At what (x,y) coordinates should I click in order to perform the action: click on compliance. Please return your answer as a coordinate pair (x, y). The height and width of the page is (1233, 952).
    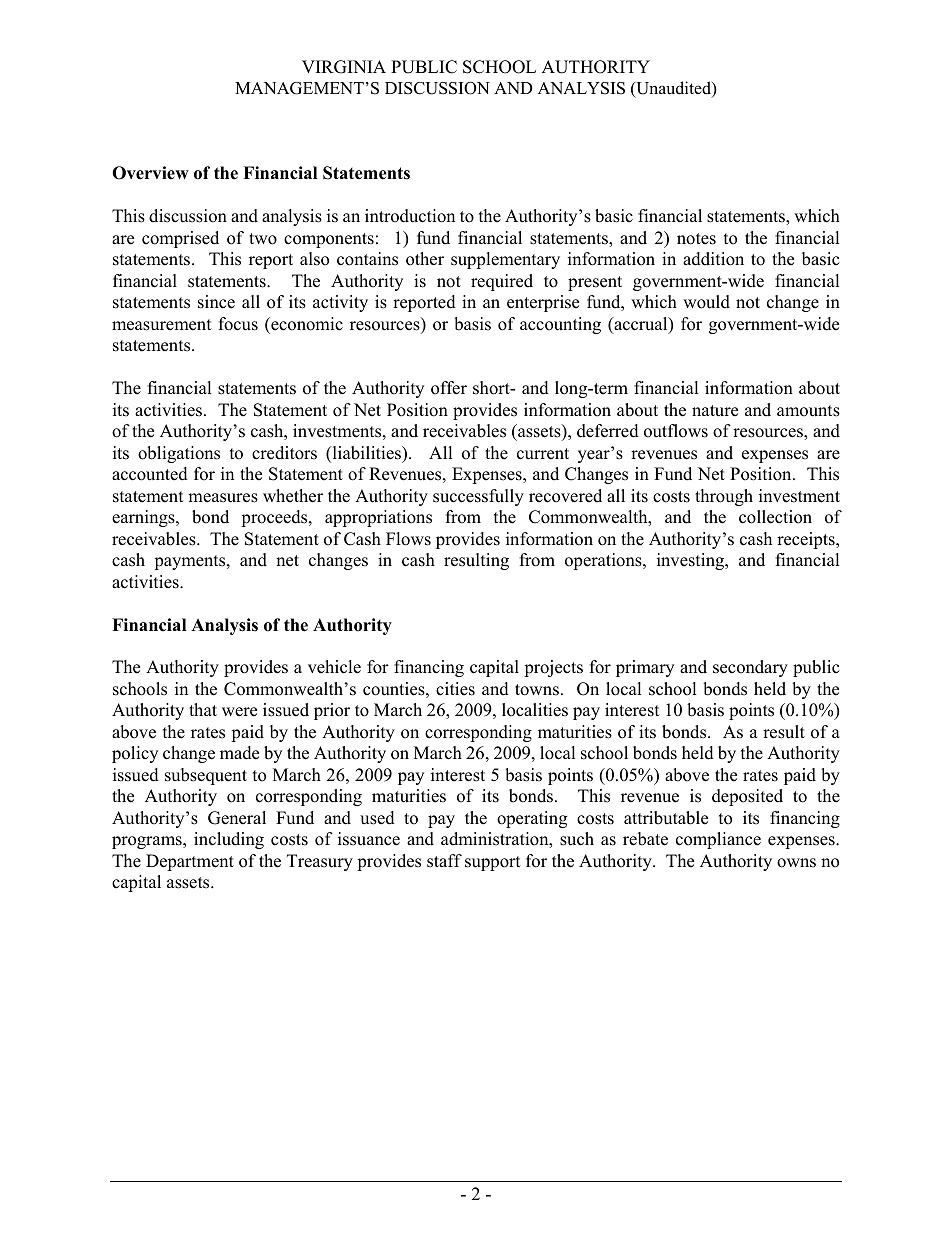
    Looking at the image, I should click on (718, 840).
